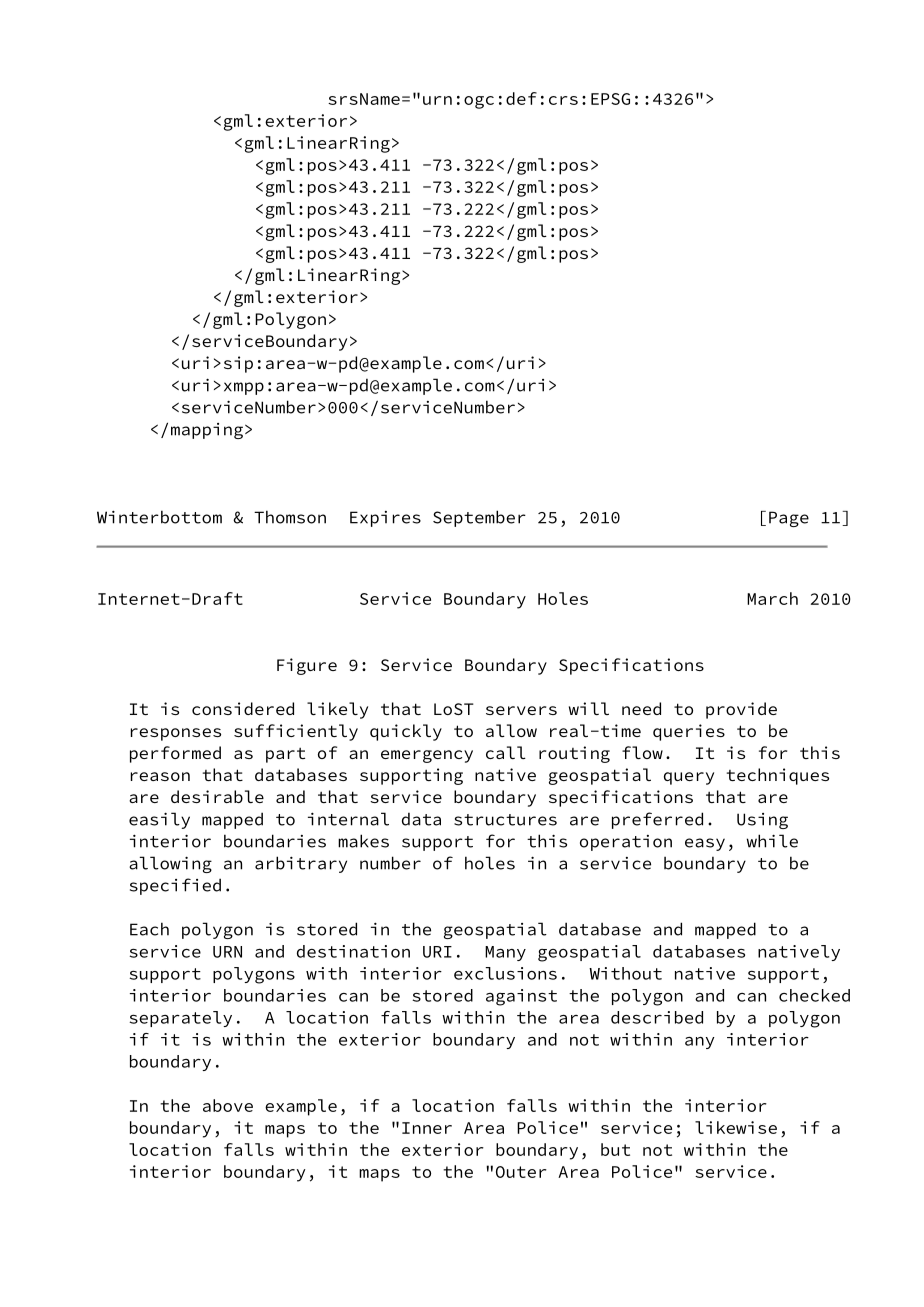 The height and width of the screenshot is (1307, 924). Describe the element at coordinates (521, 1172) in the screenshot. I see `Outer` at that location.
